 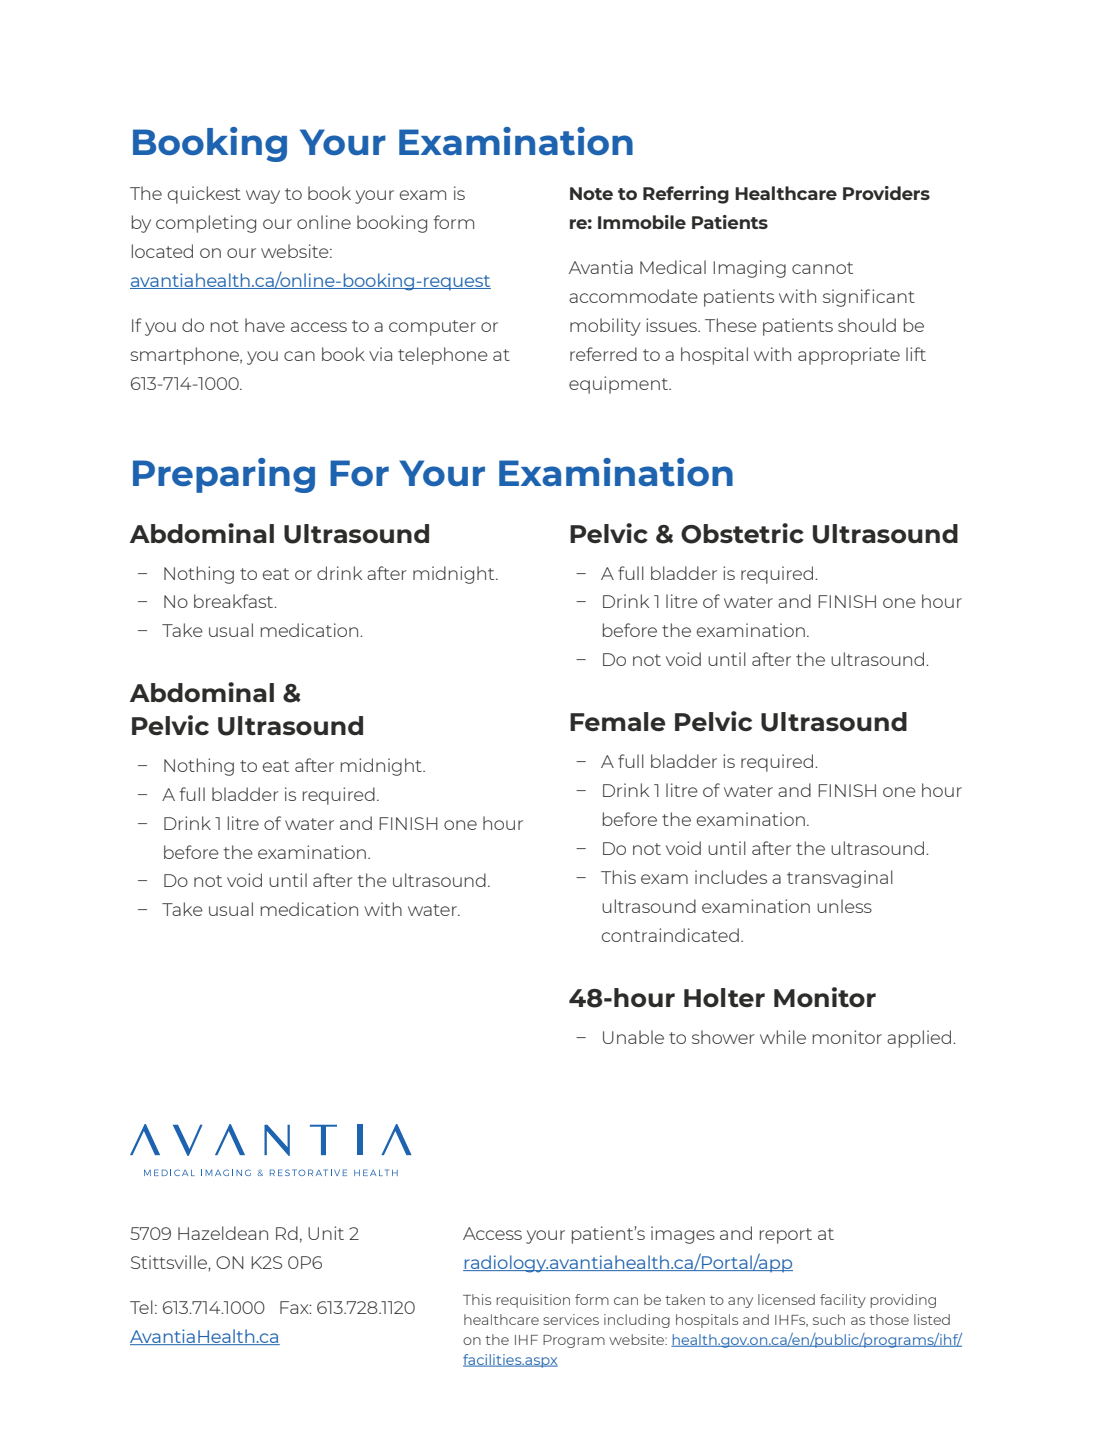 I want to click on Preparing, so click(x=224, y=475).
